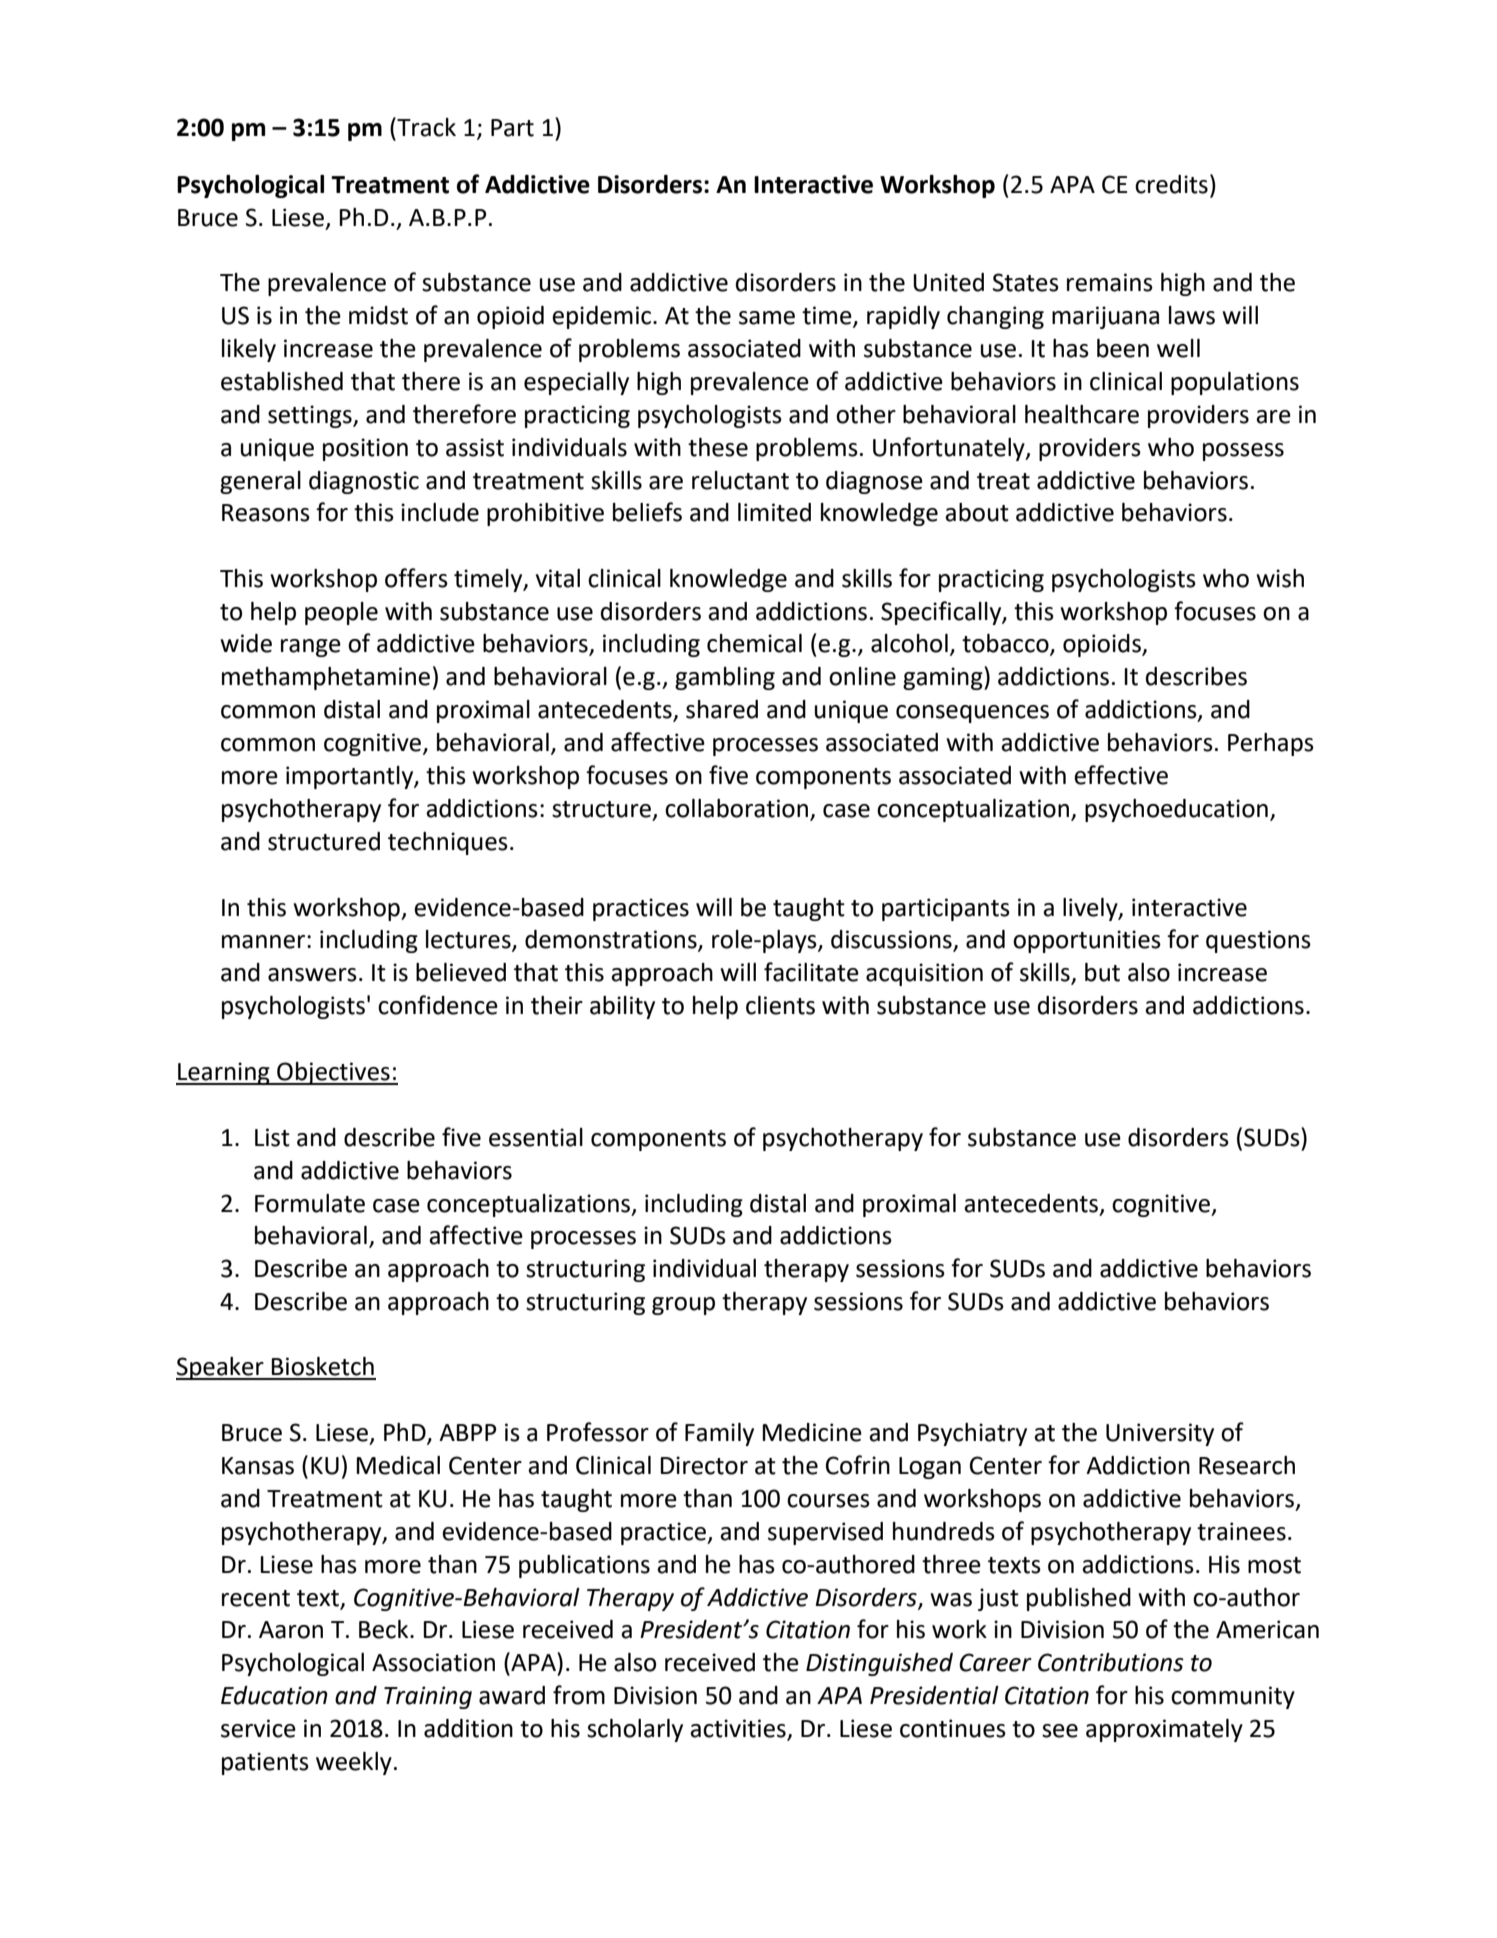  I want to click on Speaker, so click(221, 1368).
